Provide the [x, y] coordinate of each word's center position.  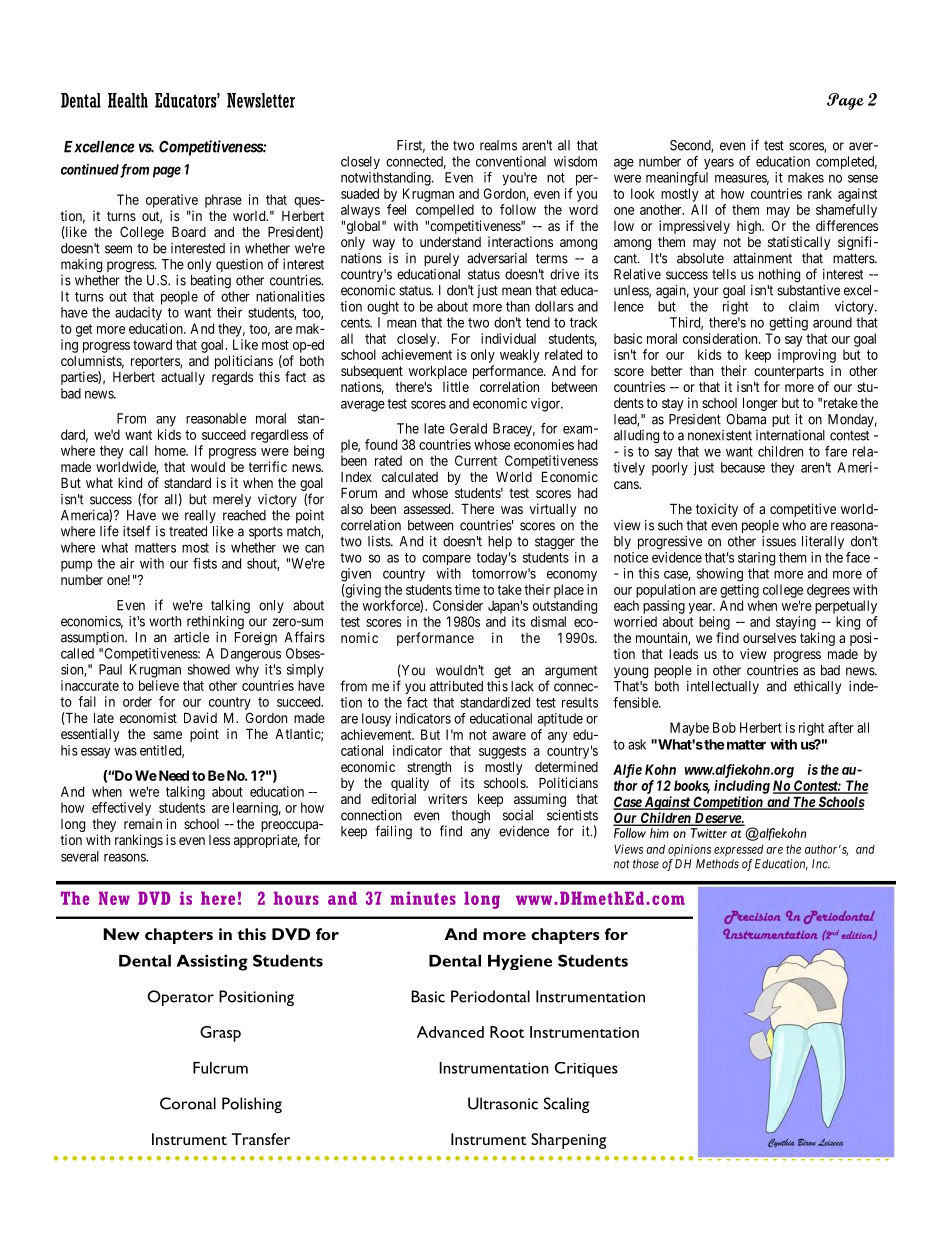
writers [447, 798]
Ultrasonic [503, 1103]
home [171, 450]
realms [498, 145]
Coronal [188, 1103]
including [742, 787]
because [743, 467]
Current [476, 460]
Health [128, 100]
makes [806, 177]
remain [143, 823]
